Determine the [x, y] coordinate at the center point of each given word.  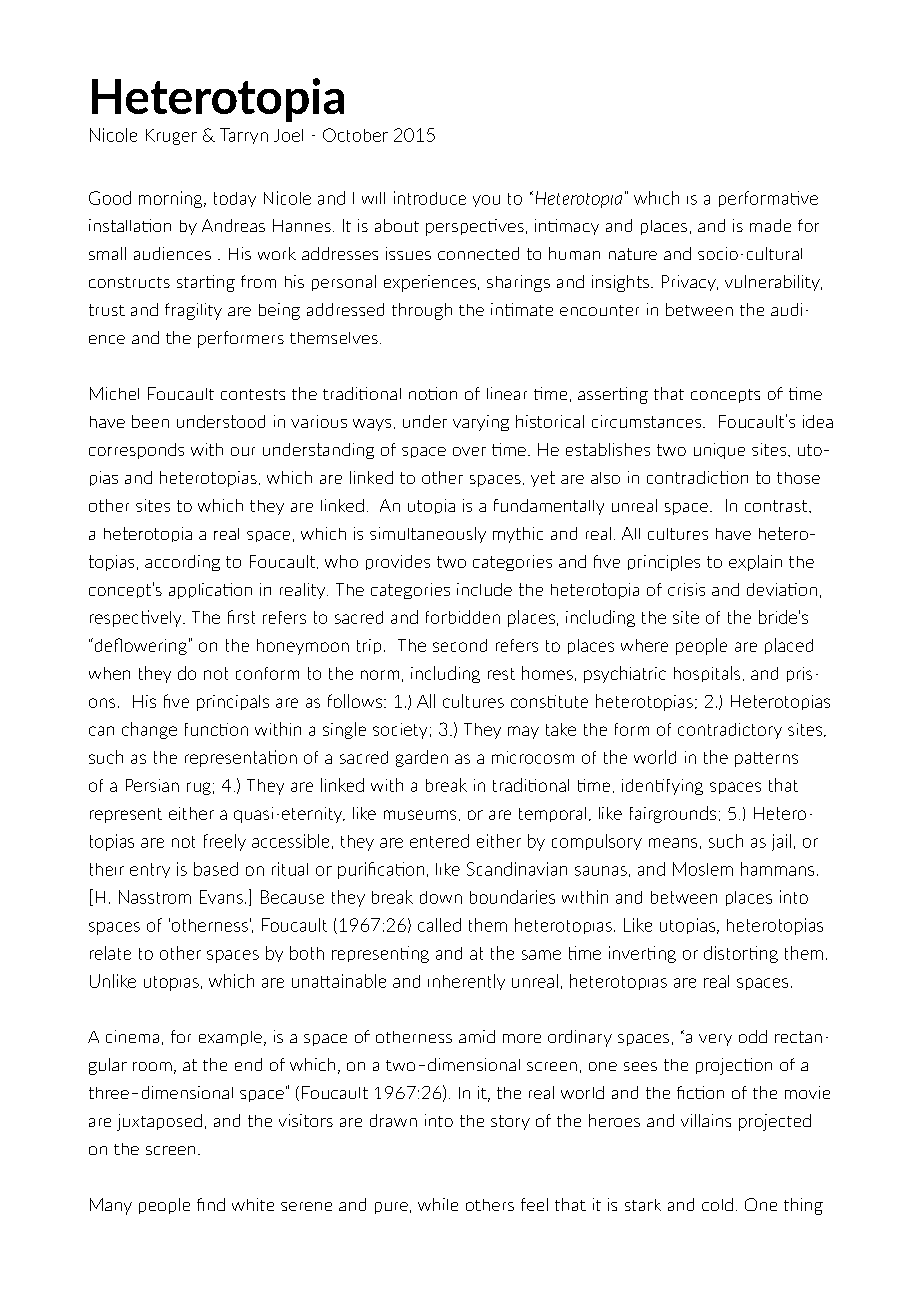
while [438, 1204]
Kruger [171, 137]
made [770, 225]
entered [439, 841]
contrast [777, 506]
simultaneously [428, 535]
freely [225, 842]
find [211, 1204]
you [486, 201]
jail [781, 842]
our [243, 451]
